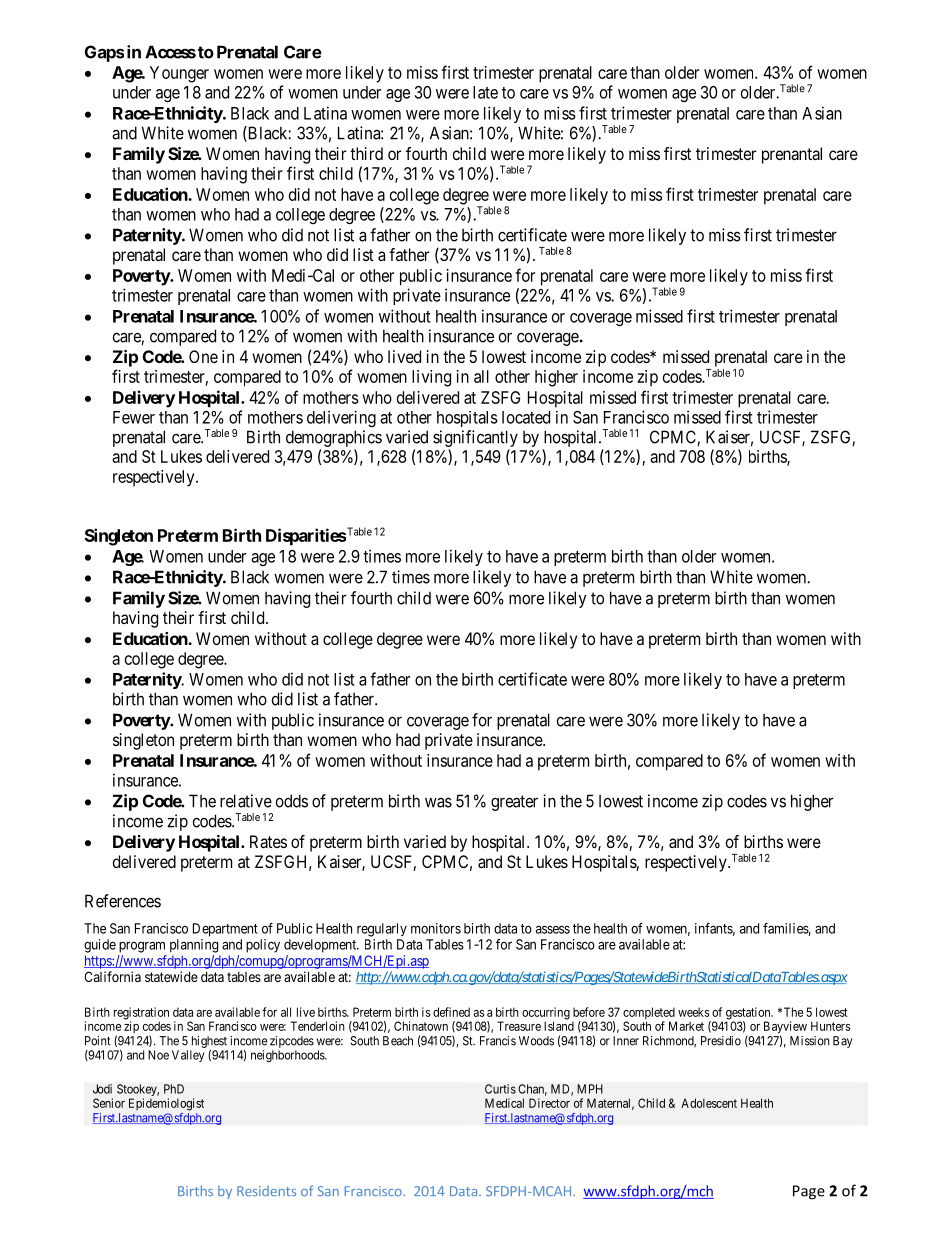 The image size is (952, 1233). I want to click on located, so click(526, 417).
